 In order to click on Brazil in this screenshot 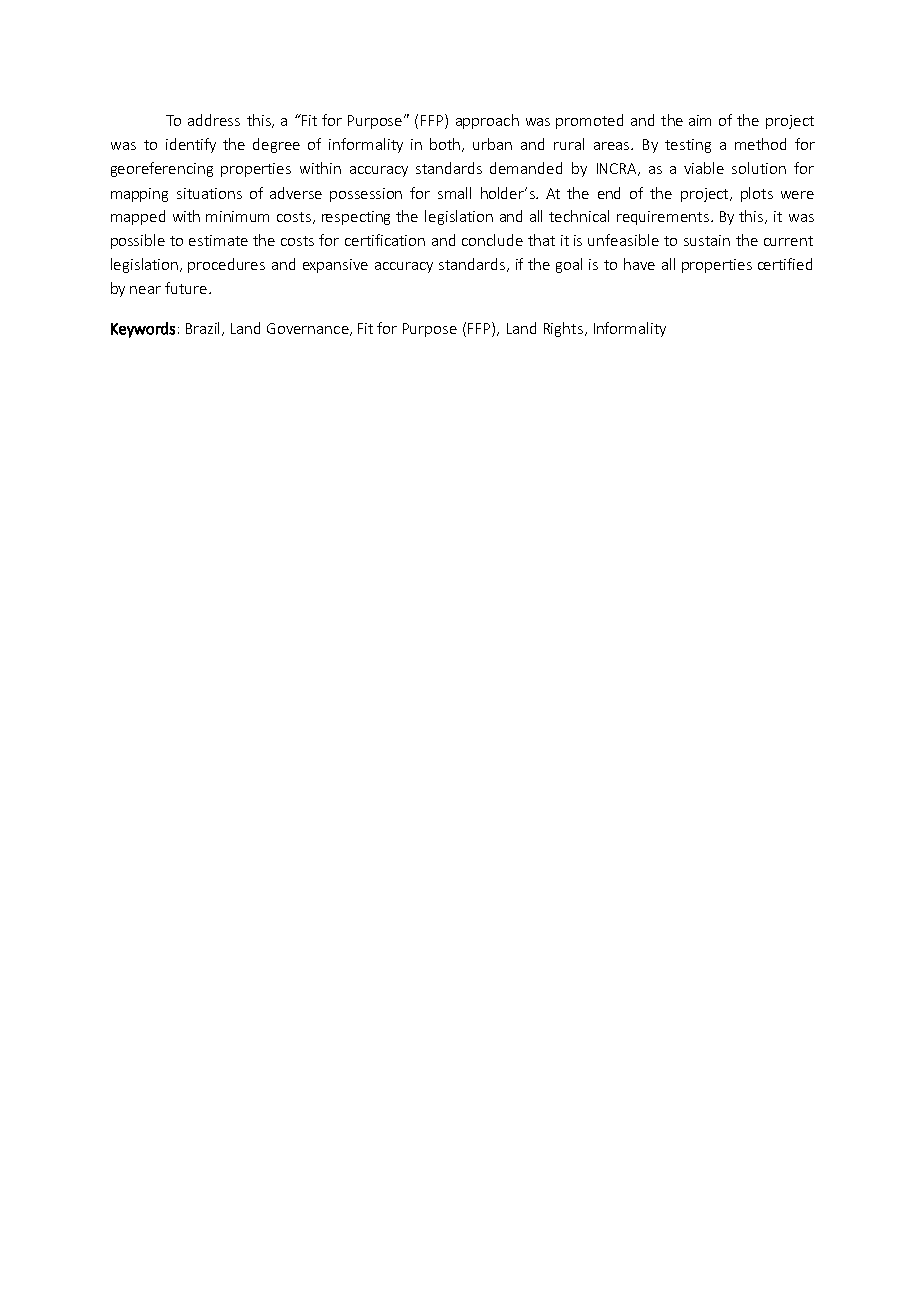, I will do `click(204, 329)`.
